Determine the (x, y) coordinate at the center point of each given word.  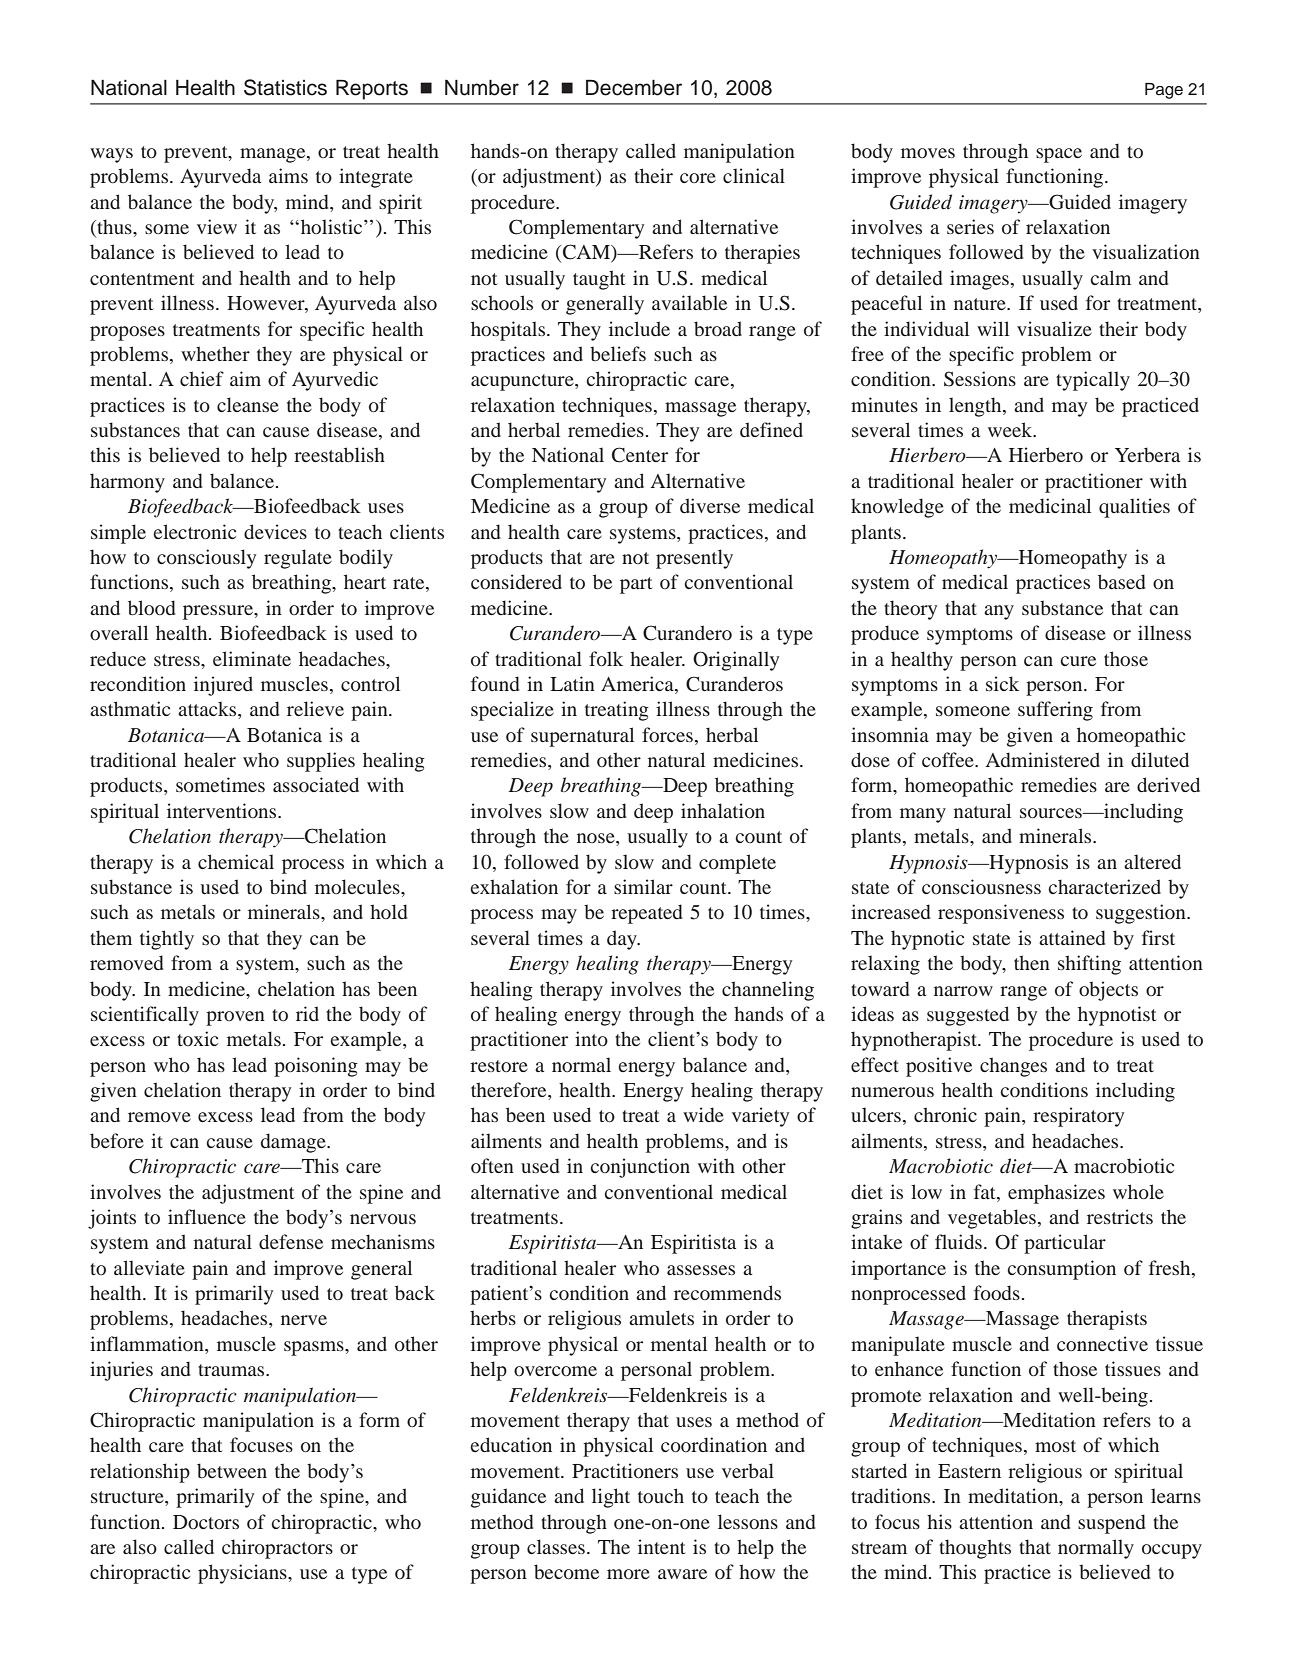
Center (640, 455)
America (638, 685)
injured (223, 686)
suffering (1055, 711)
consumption (1061, 1270)
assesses (701, 1270)
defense (291, 1241)
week (1011, 429)
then (1032, 962)
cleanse (248, 404)
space (1059, 155)
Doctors (206, 1522)
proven (235, 1018)
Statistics (285, 87)
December (634, 87)
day (623, 940)
